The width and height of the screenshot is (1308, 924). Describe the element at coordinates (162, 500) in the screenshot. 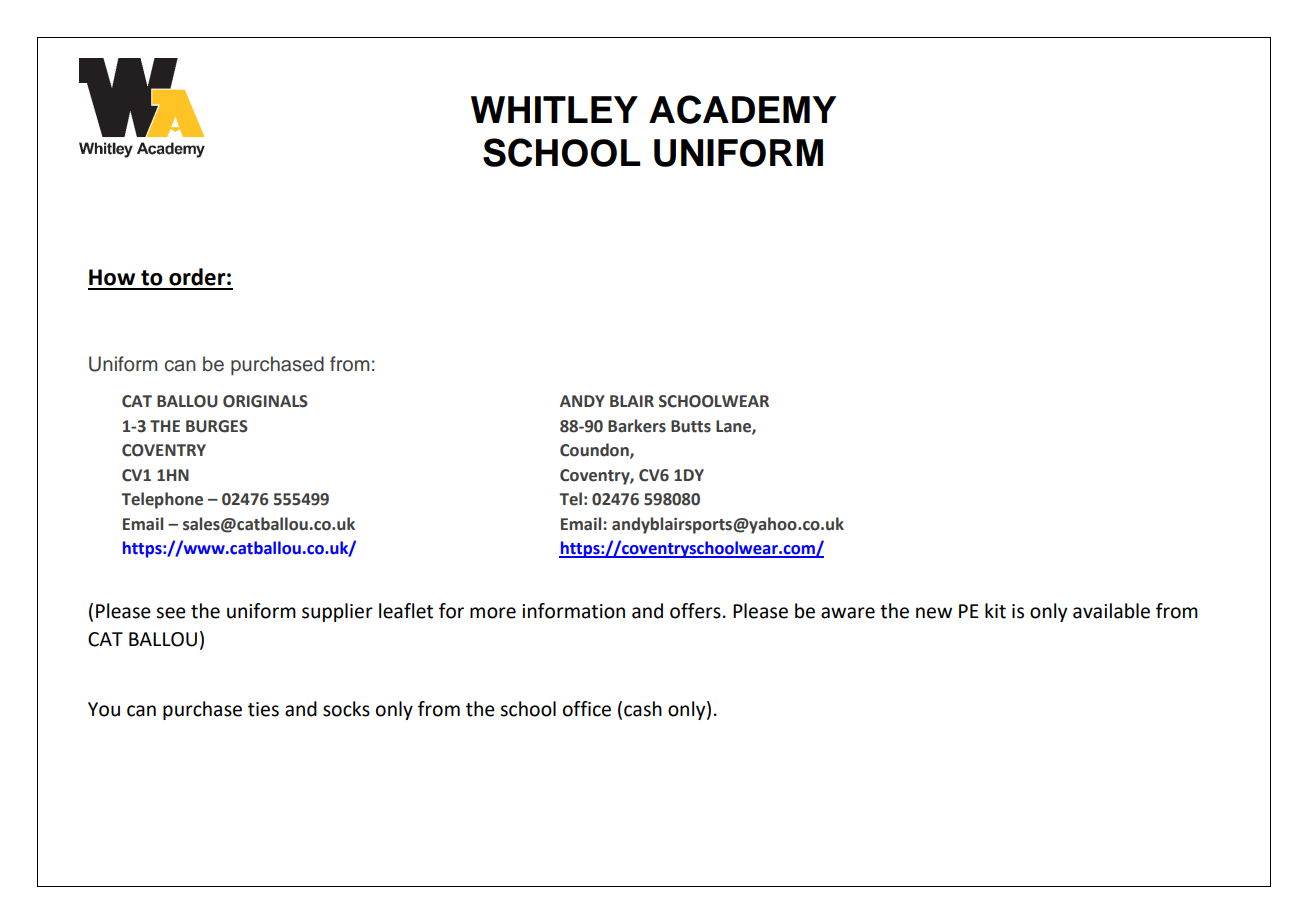

I see `Telephone` at that location.
